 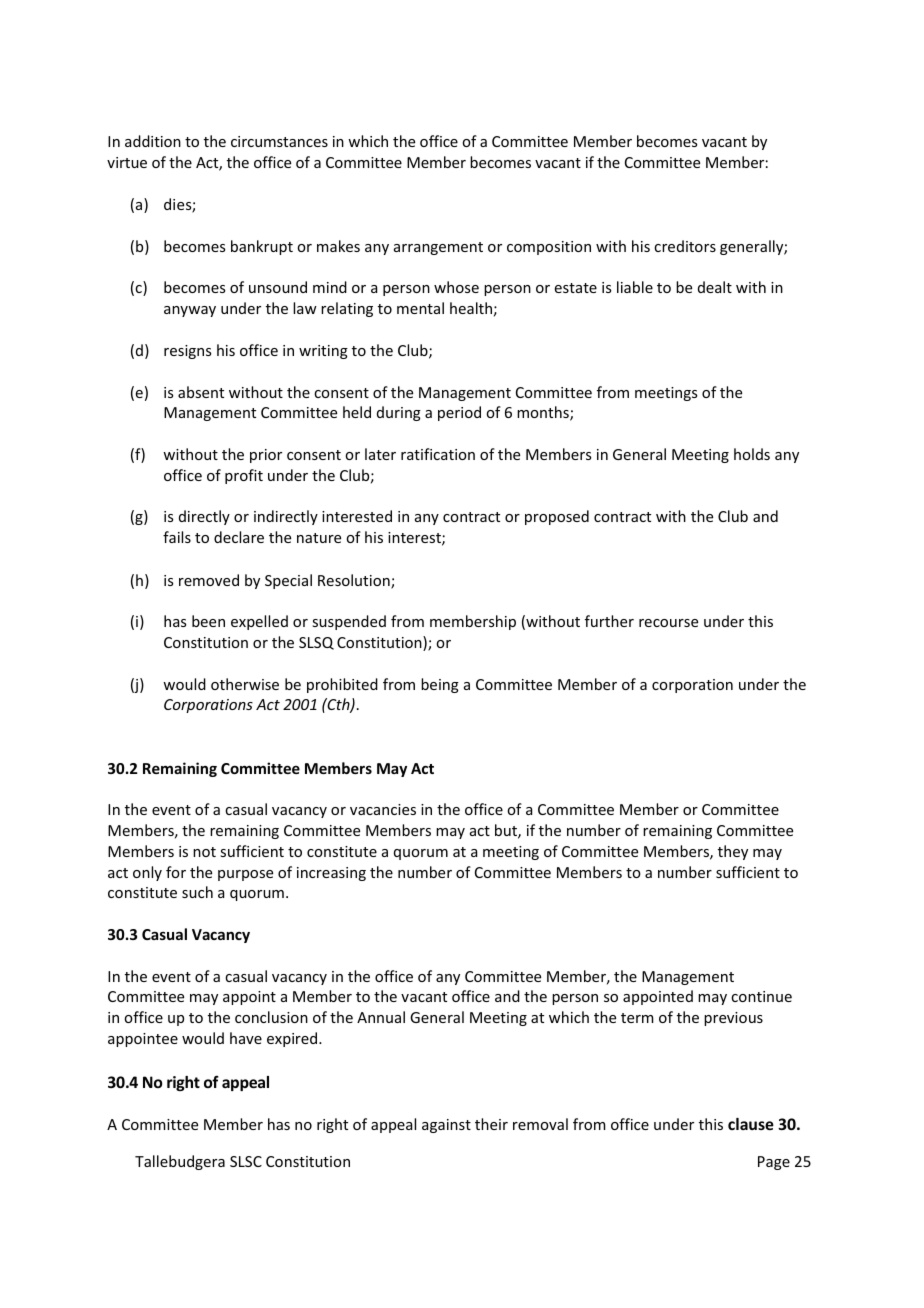 I want to click on recourse, so click(x=668, y=623).
